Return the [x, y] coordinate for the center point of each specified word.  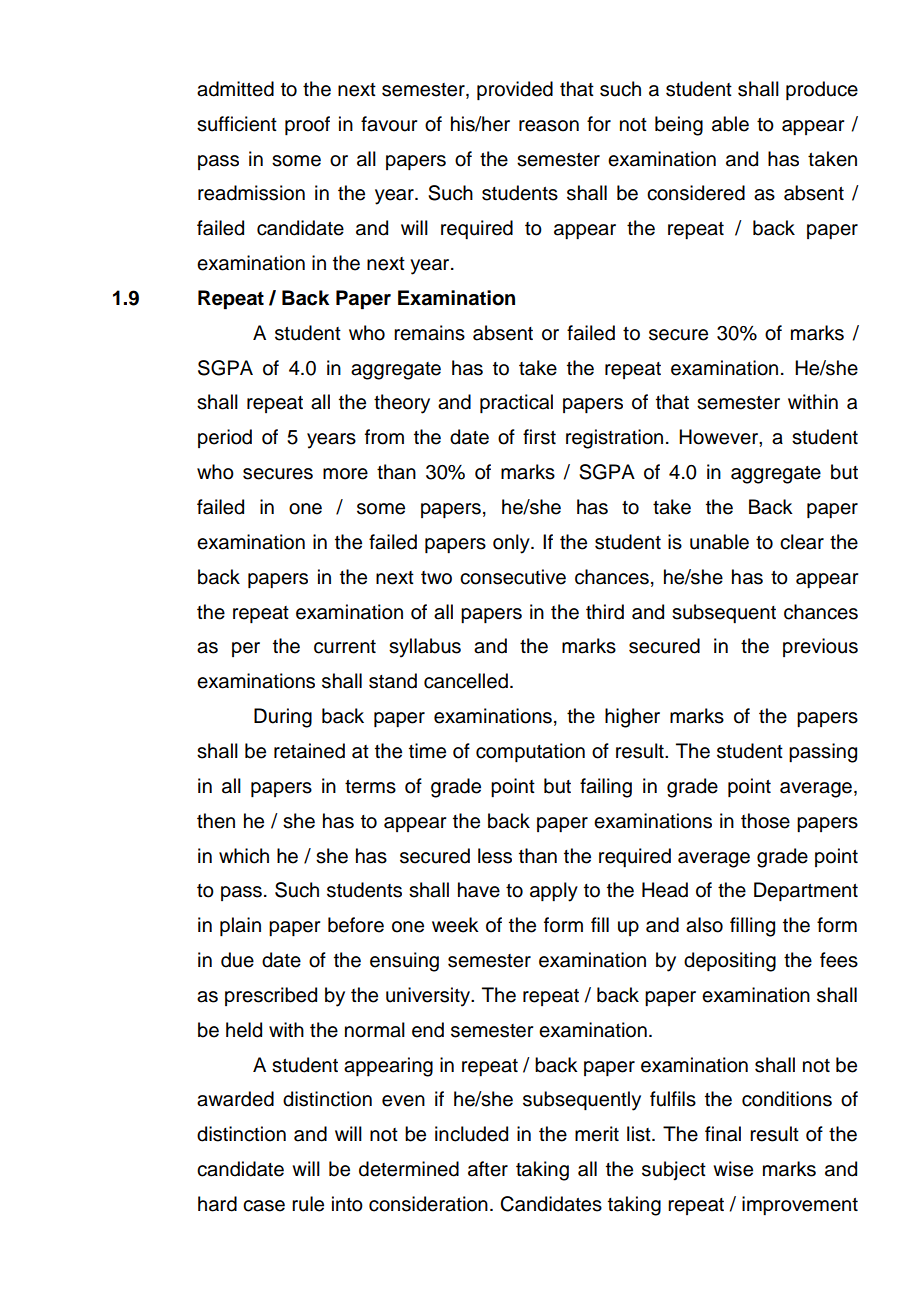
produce [822, 90]
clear [802, 542]
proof [307, 125]
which [244, 856]
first [539, 437]
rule [308, 1204]
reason [549, 126]
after [488, 1169]
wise [733, 1169]
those [765, 821]
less [495, 856]
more [345, 474]
